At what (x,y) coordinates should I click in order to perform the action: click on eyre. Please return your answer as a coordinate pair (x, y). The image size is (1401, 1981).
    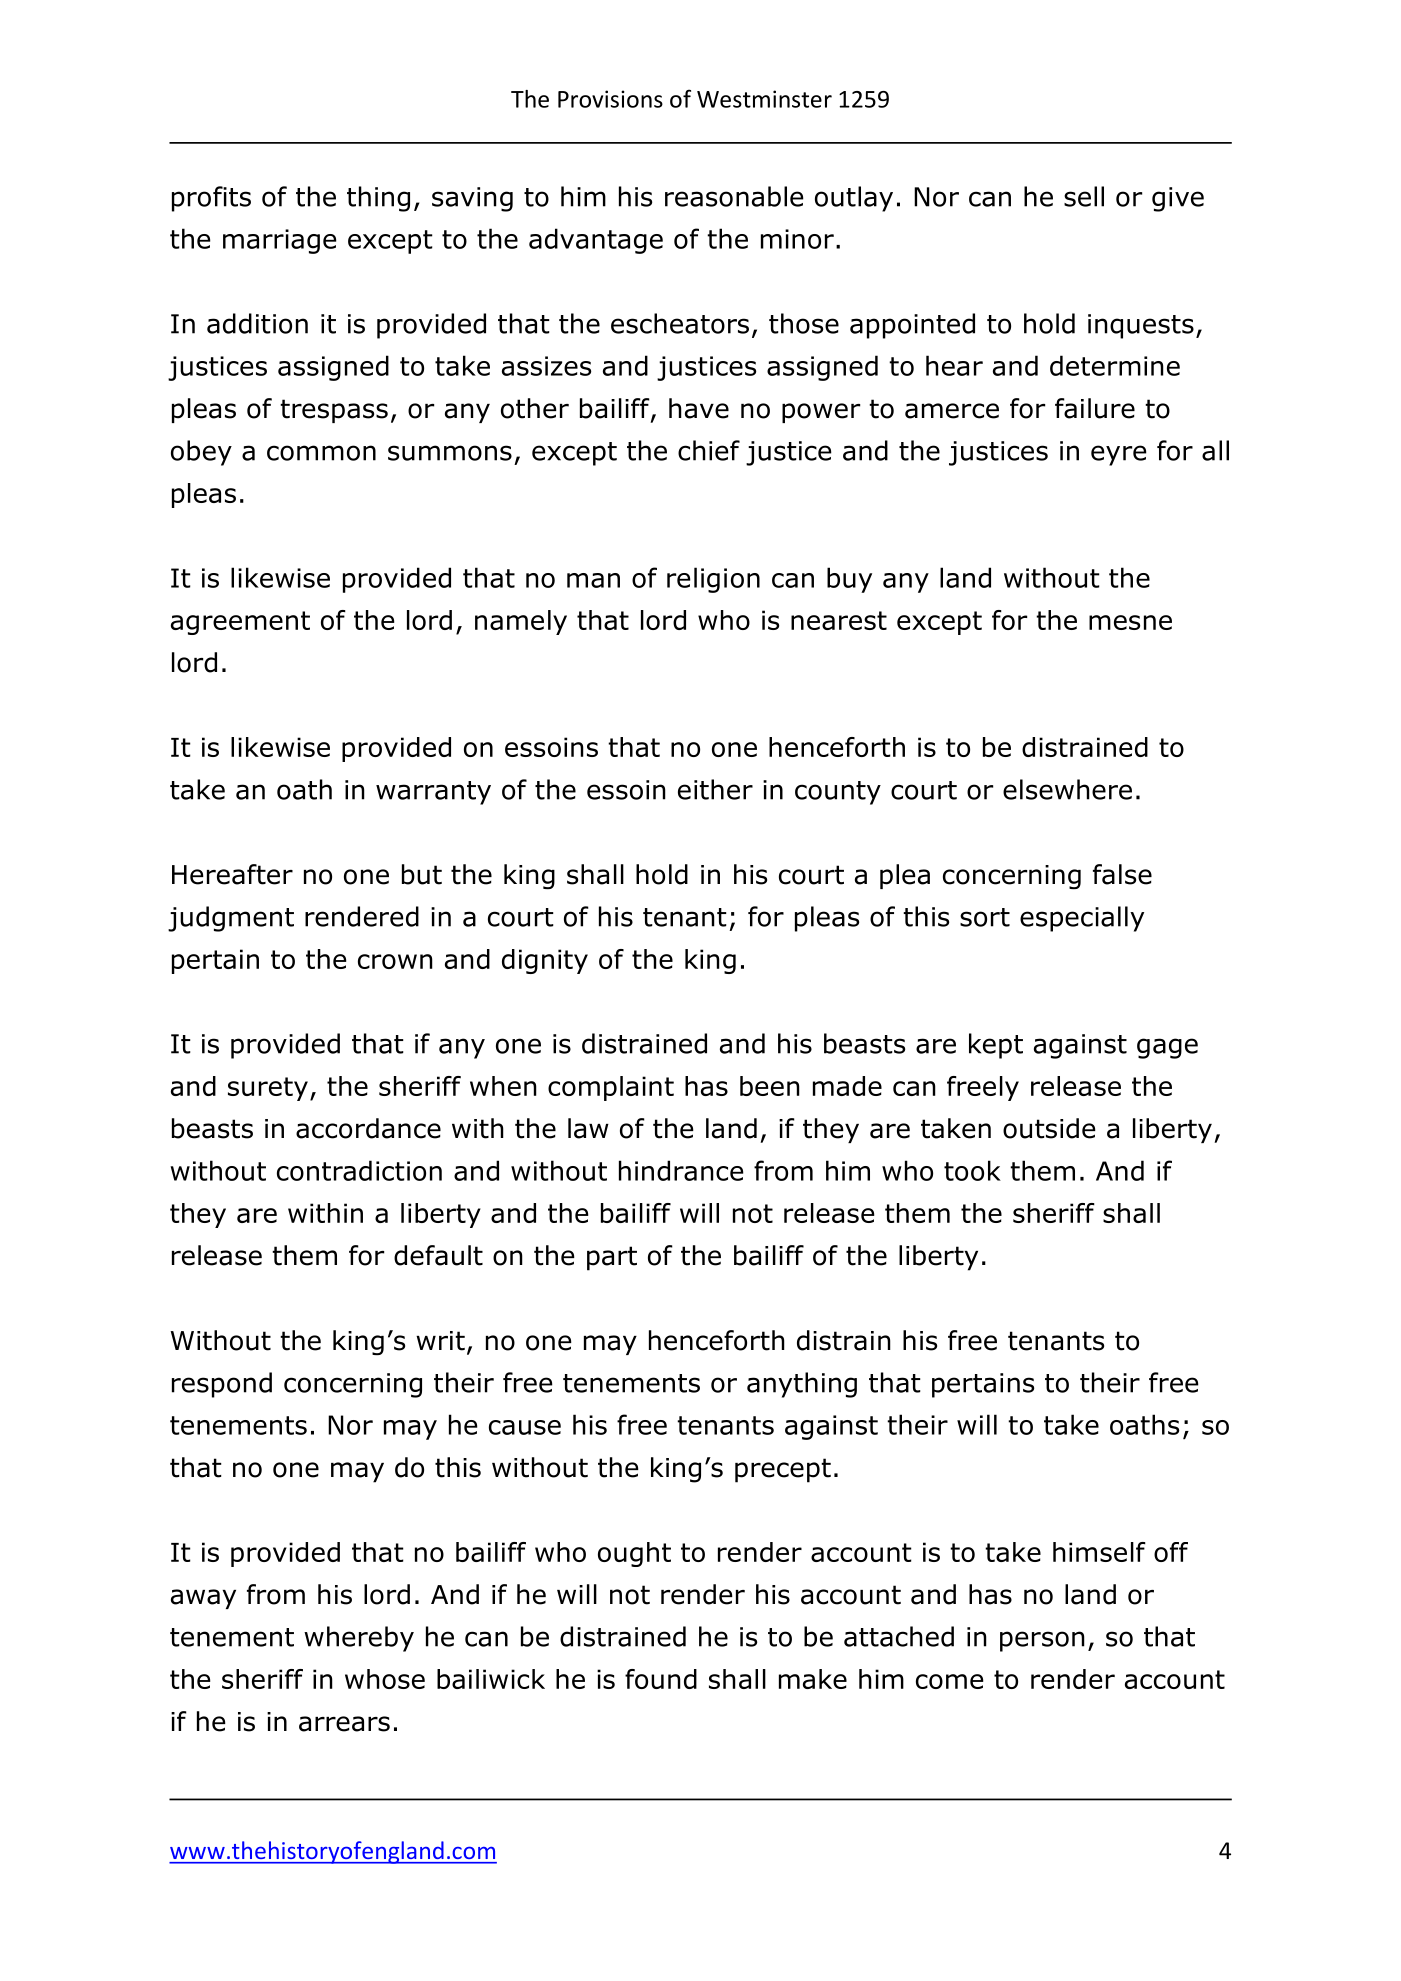
    Looking at the image, I should click on (1119, 455).
